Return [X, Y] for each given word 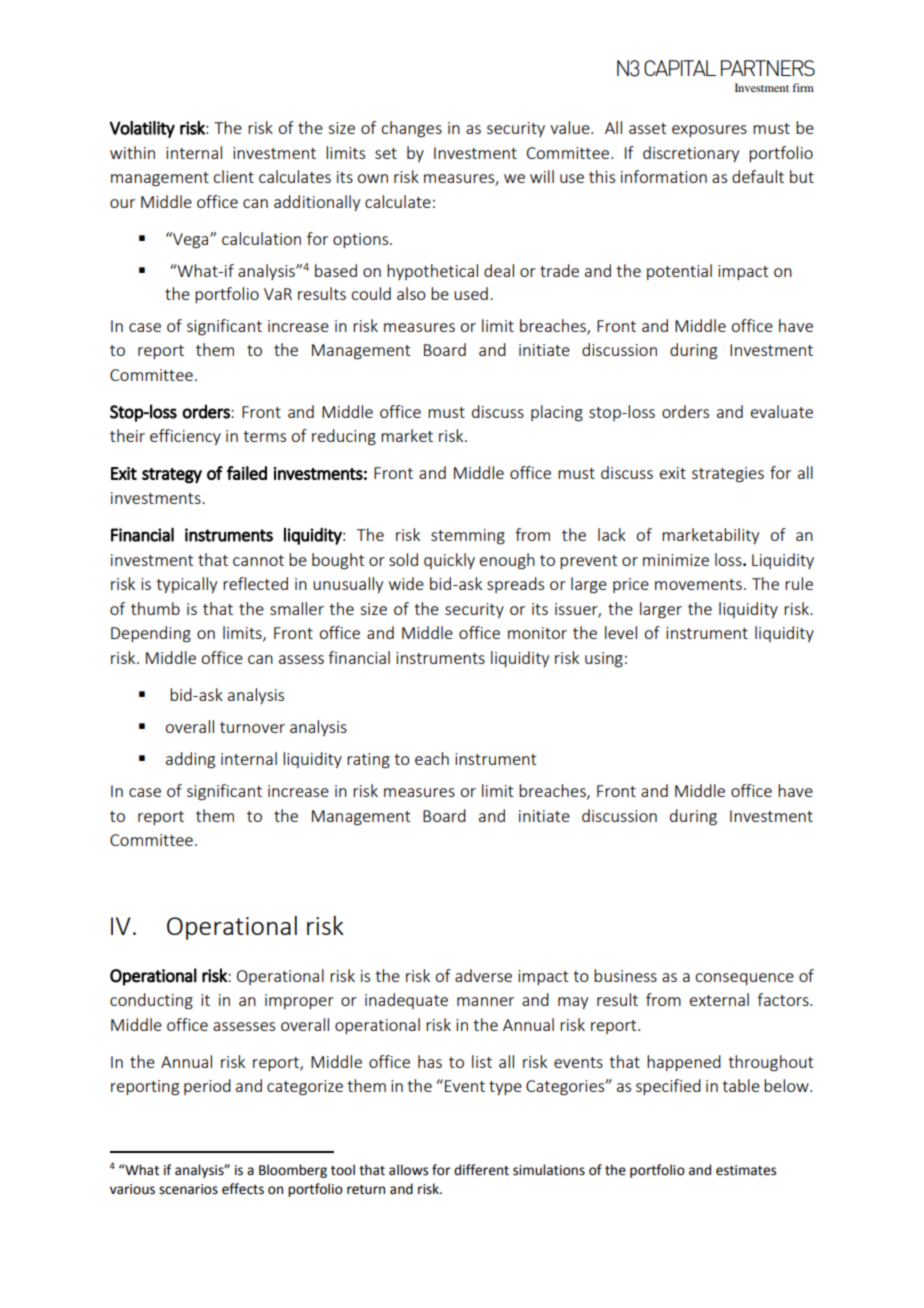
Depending [151, 634]
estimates [746, 1170]
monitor [537, 633]
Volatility [142, 129]
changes [411, 129]
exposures [709, 131]
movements [698, 584]
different [481, 1170]
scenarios [188, 1189]
